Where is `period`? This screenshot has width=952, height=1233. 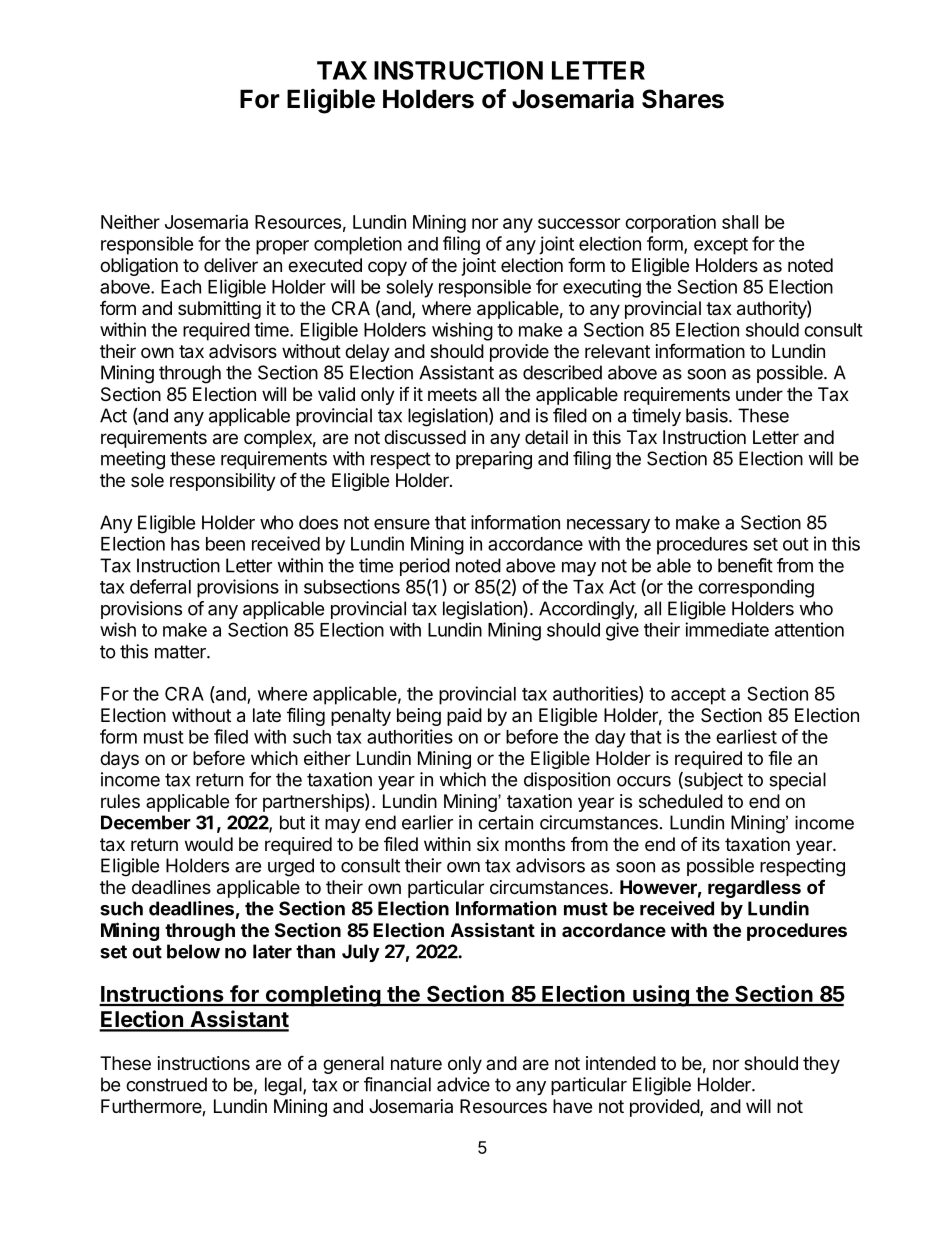
period is located at coordinates (425, 567).
